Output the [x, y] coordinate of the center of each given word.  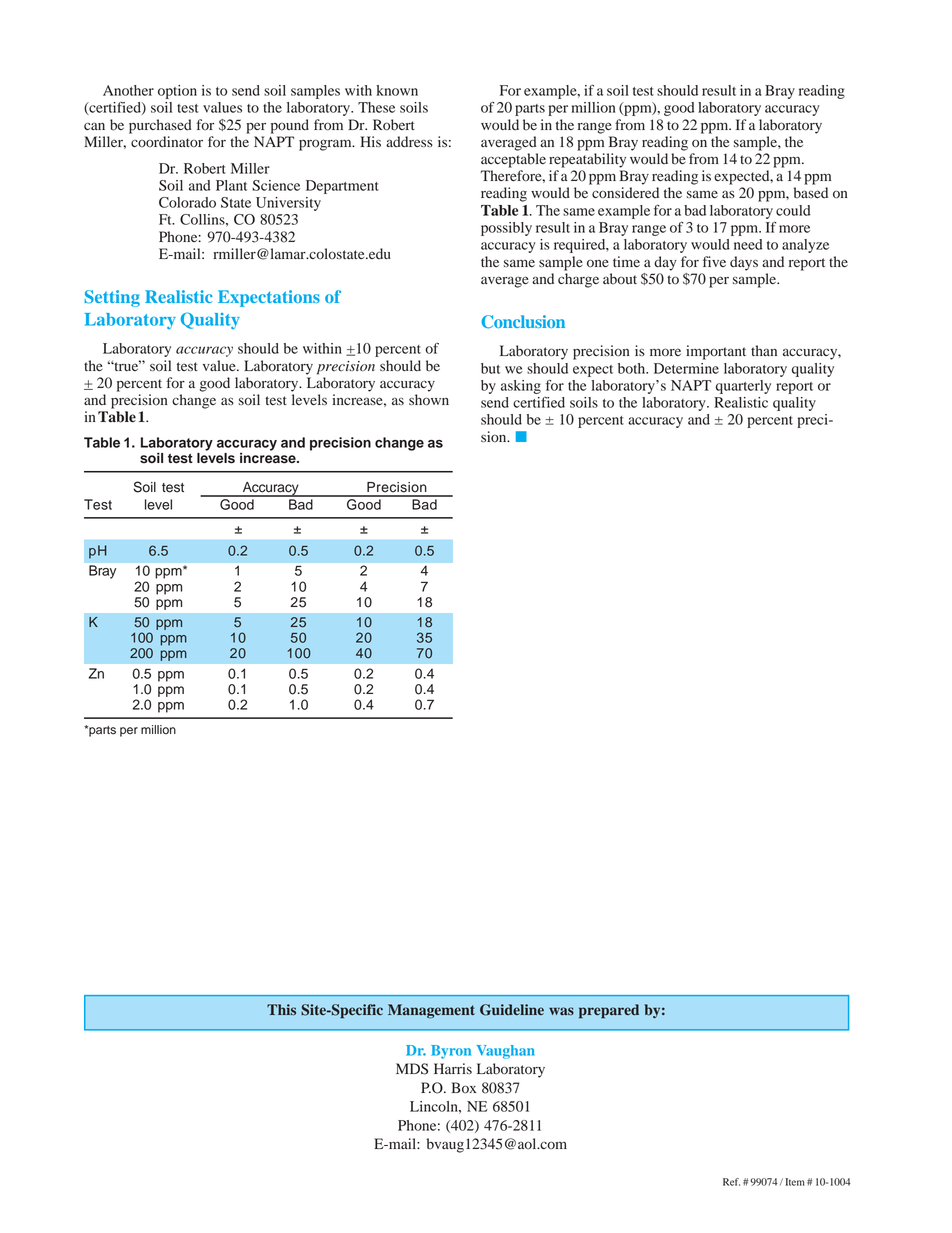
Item [794, 1182]
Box [463, 1088]
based [811, 193]
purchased [160, 126]
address [409, 142]
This [281, 1010]
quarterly [743, 387]
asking [521, 387]
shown [429, 400]
